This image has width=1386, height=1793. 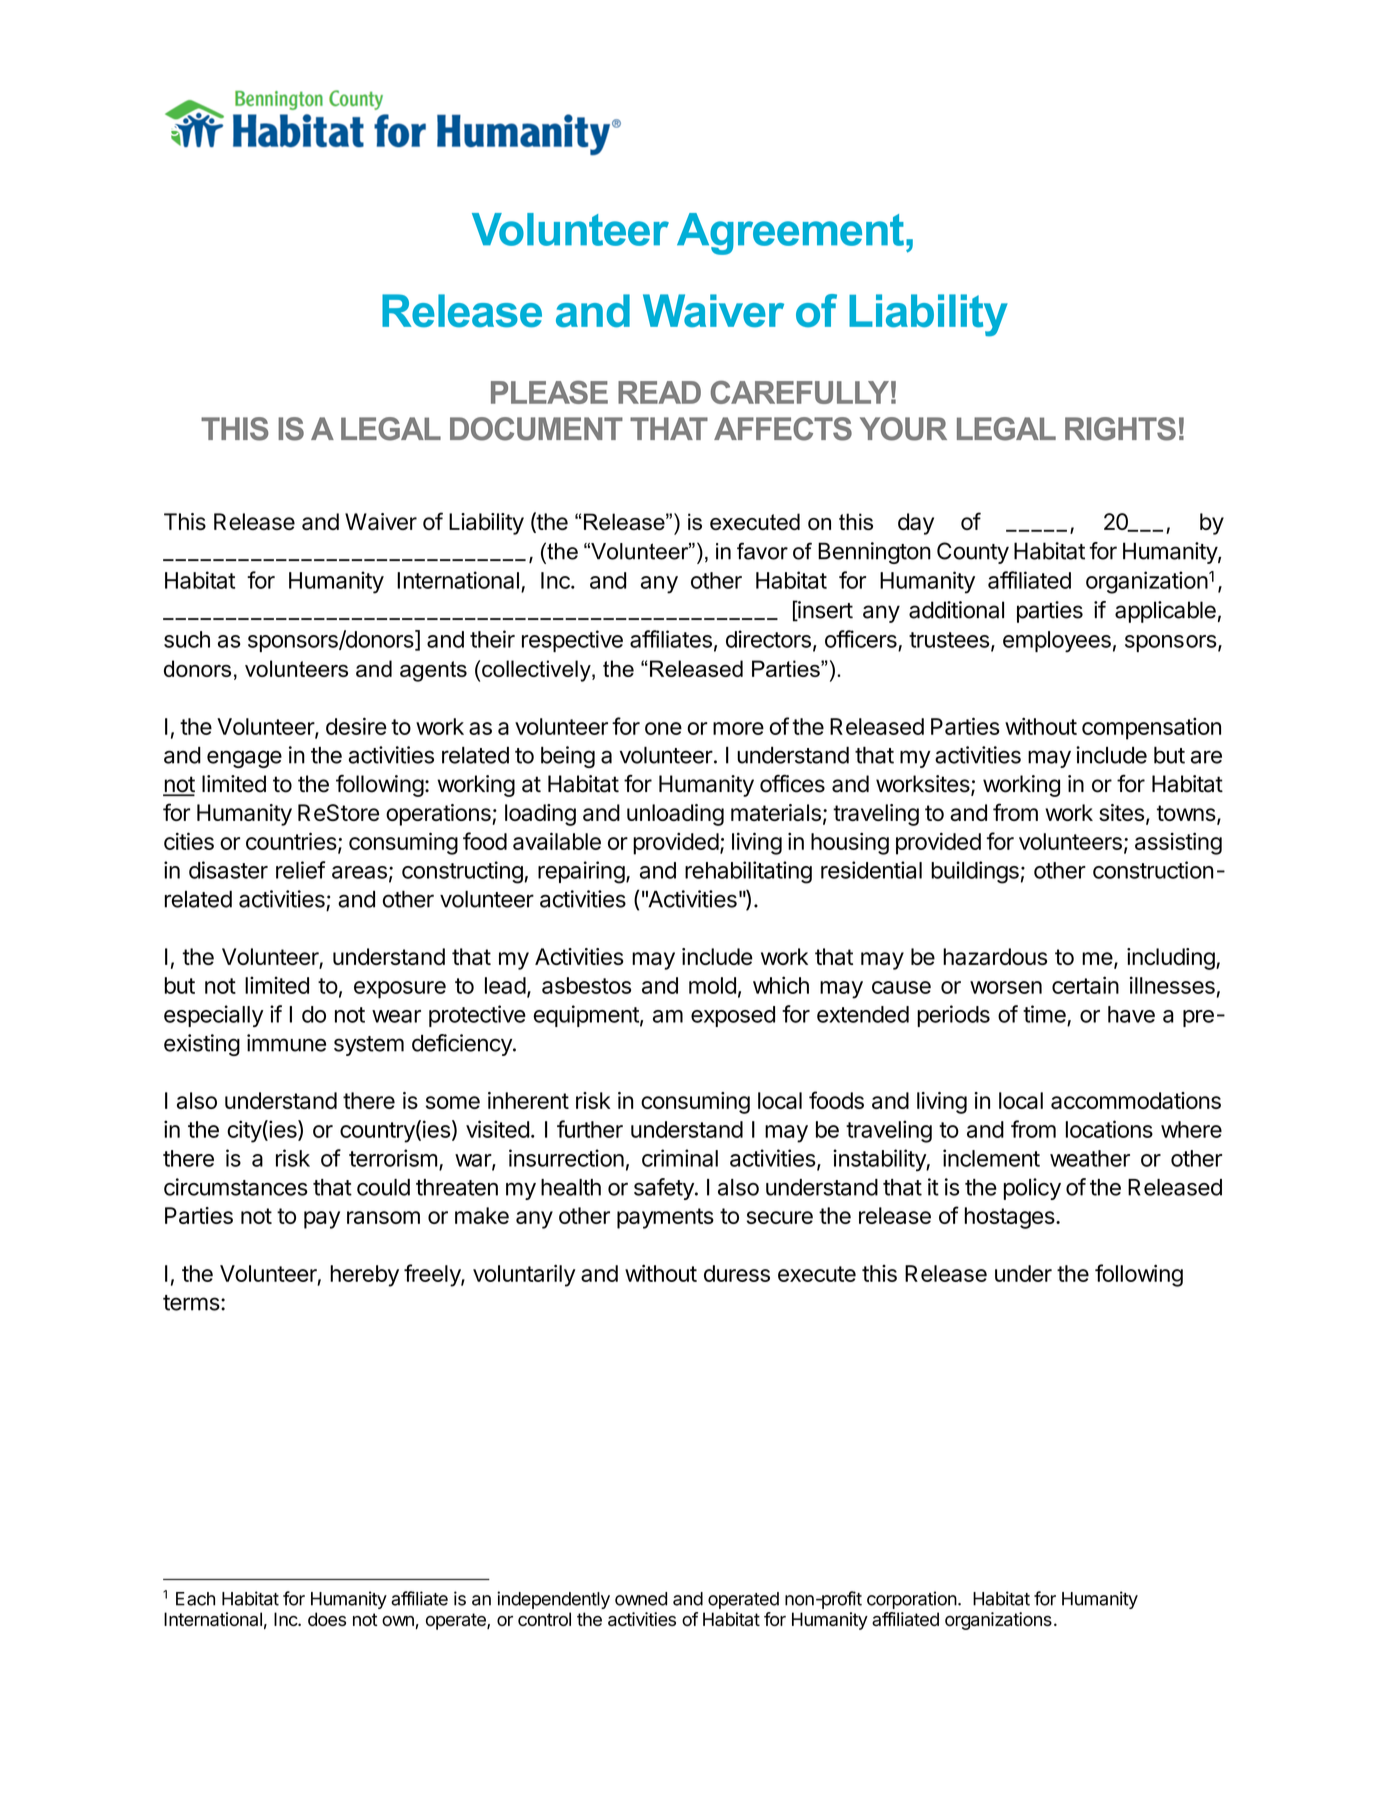 I want to click on owned, so click(x=641, y=1599).
